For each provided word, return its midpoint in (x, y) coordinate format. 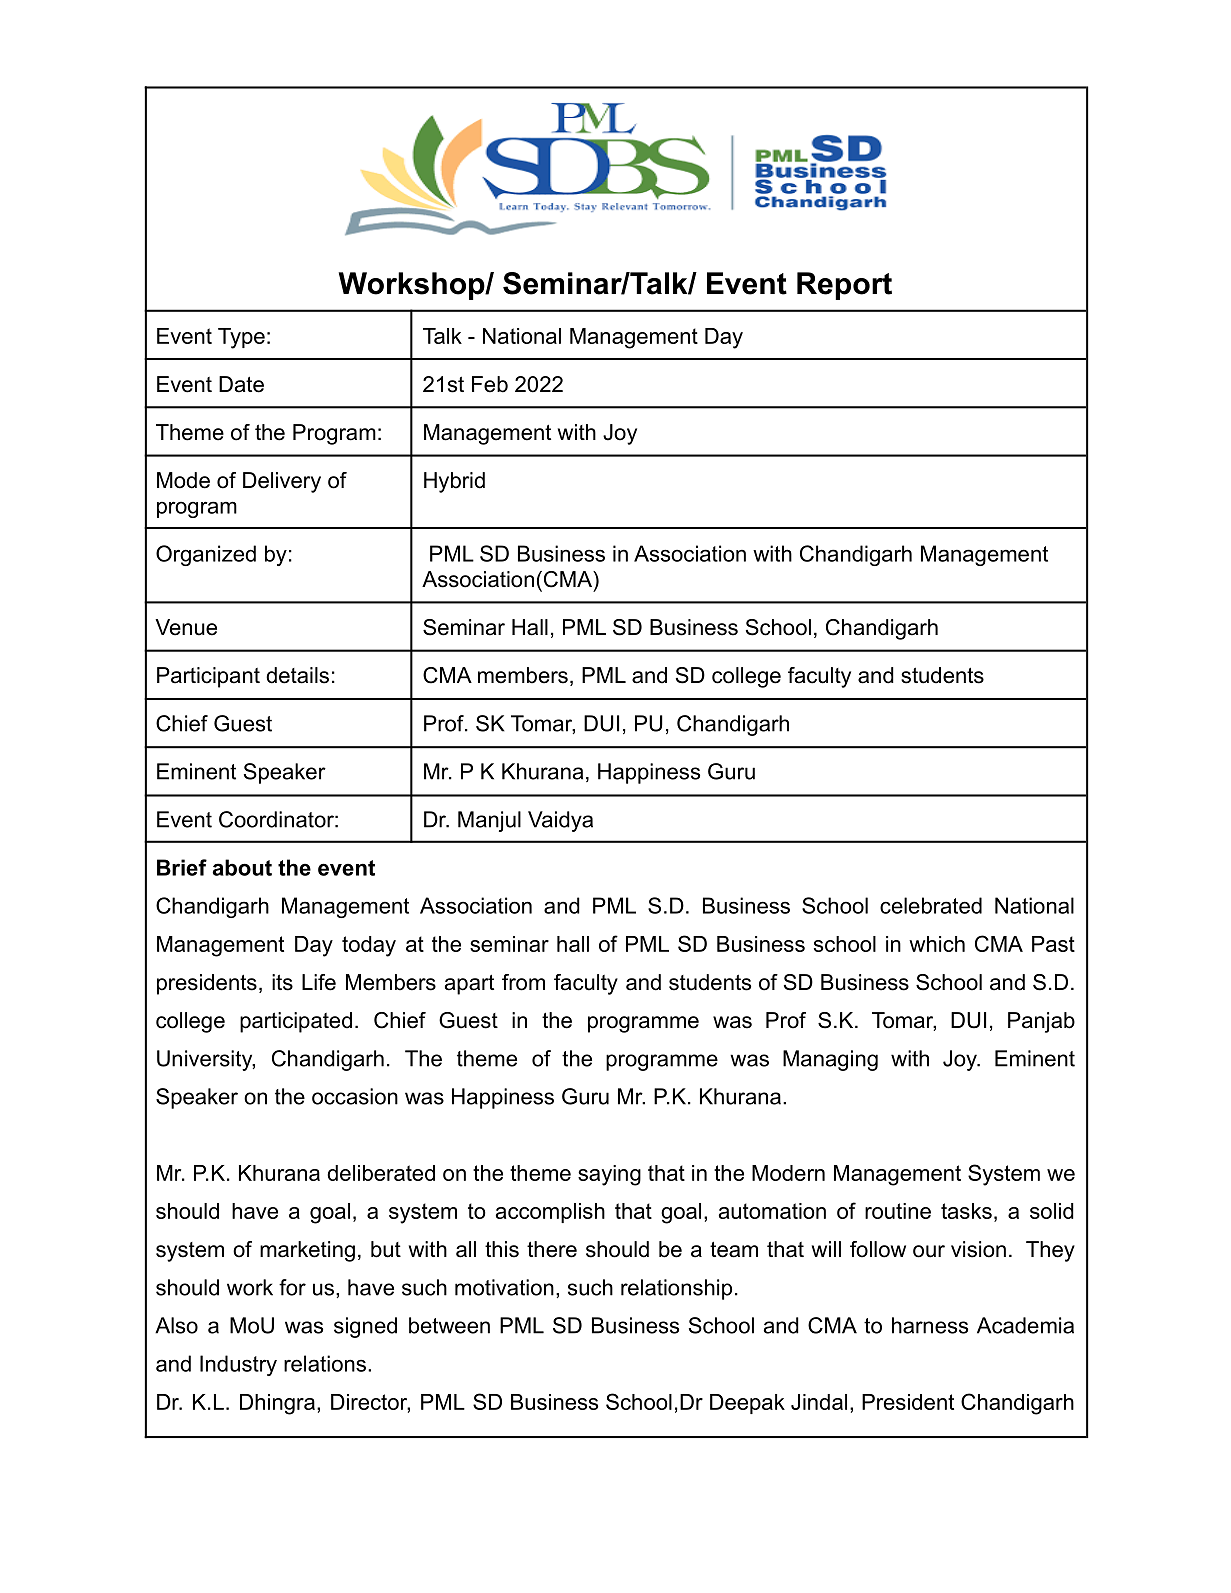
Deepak (747, 1404)
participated (296, 1022)
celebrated (931, 905)
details (297, 675)
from (523, 982)
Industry (238, 1365)
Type (241, 338)
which (937, 944)
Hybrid (454, 482)
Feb (490, 384)
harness (930, 1325)
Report (844, 286)
